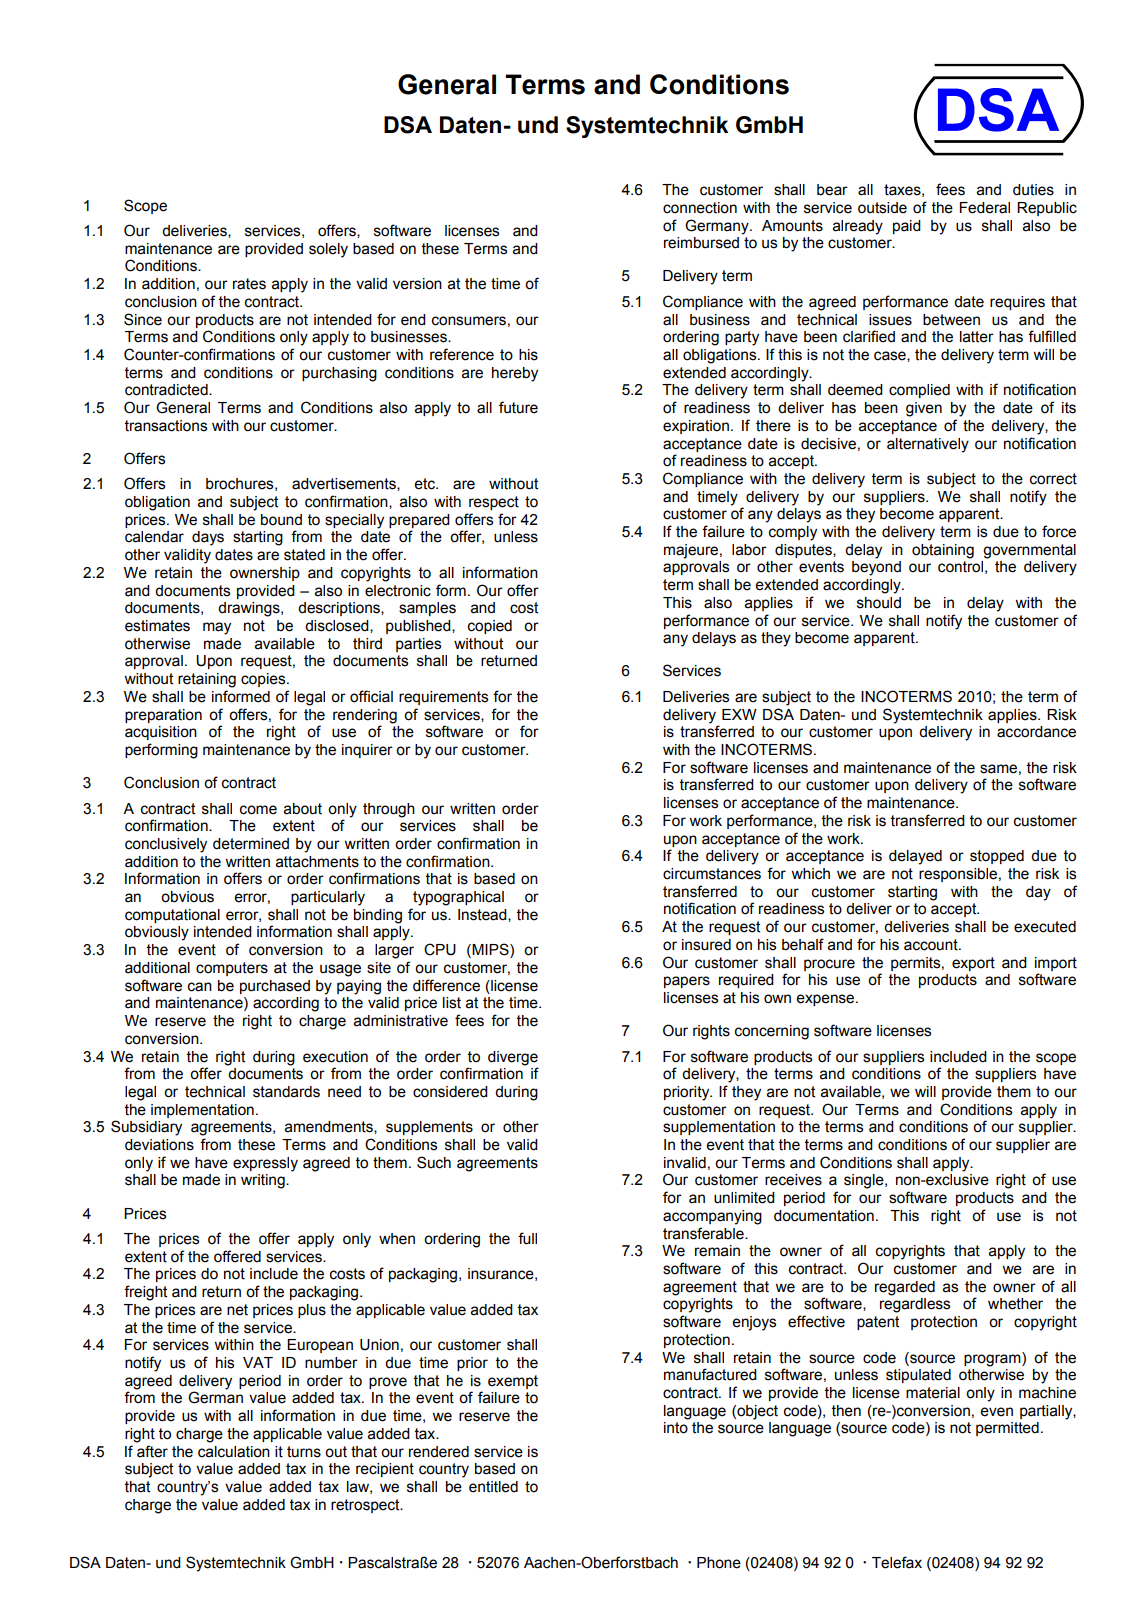  What do you see at coordinates (879, 603) in the screenshot?
I see `should` at bounding box center [879, 603].
